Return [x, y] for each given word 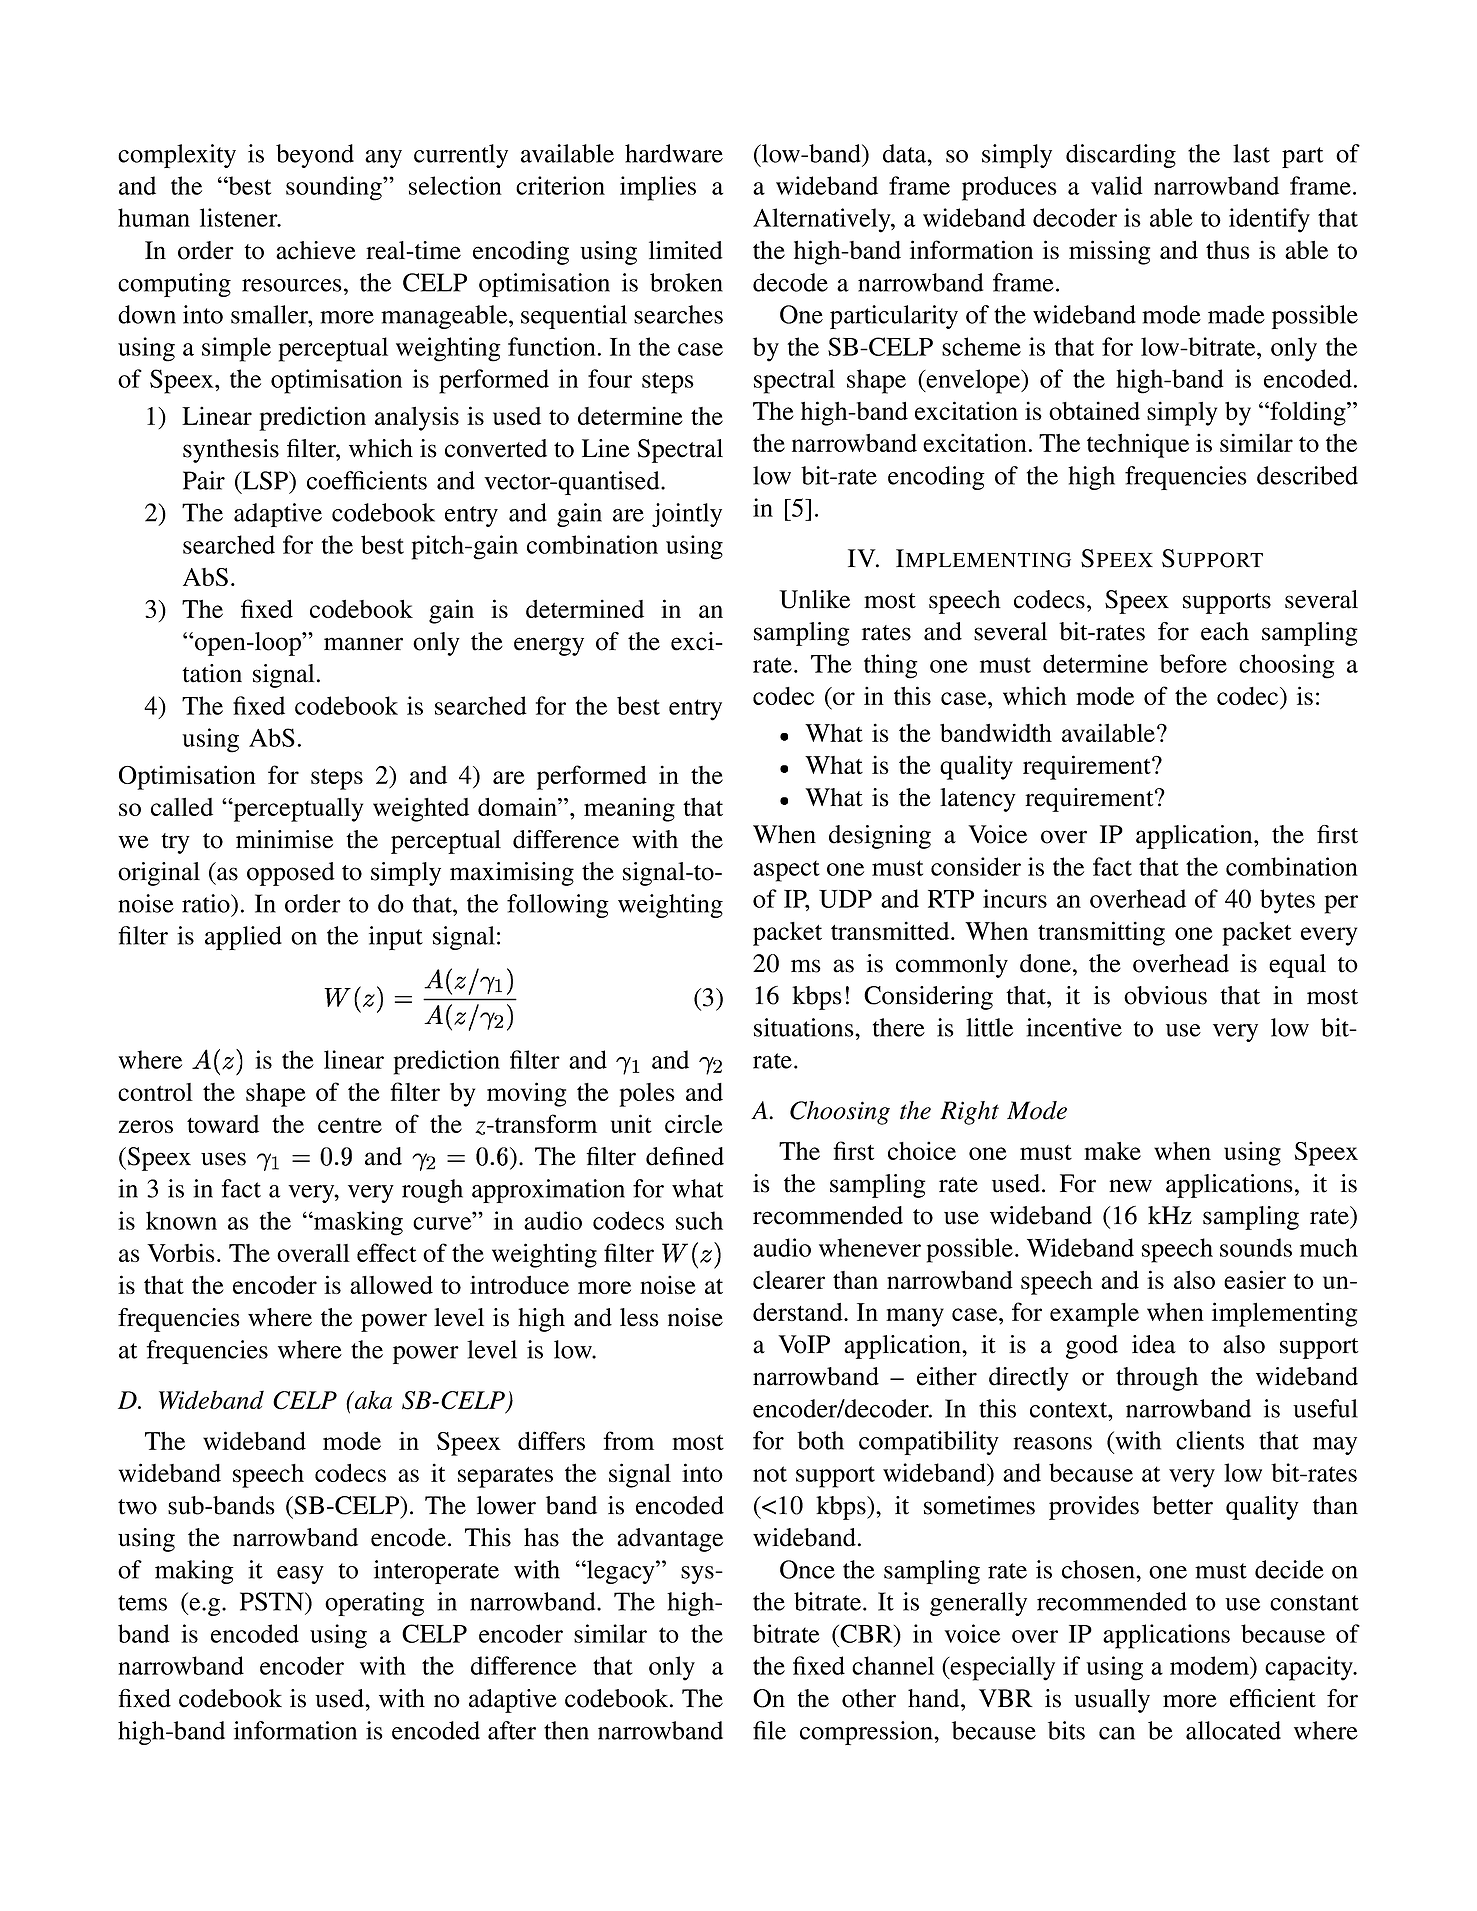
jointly [687, 515]
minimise [284, 839]
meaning [629, 809]
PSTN [273, 1601]
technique [1138, 445]
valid [1117, 185]
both [820, 1440]
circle [694, 1123]
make [1112, 1150]
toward [223, 1124]
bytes [1287, 901]
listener [240, 217]
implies [658, 188]
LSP [265, 480]
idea [1154, 1344]
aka [372, 1399]
